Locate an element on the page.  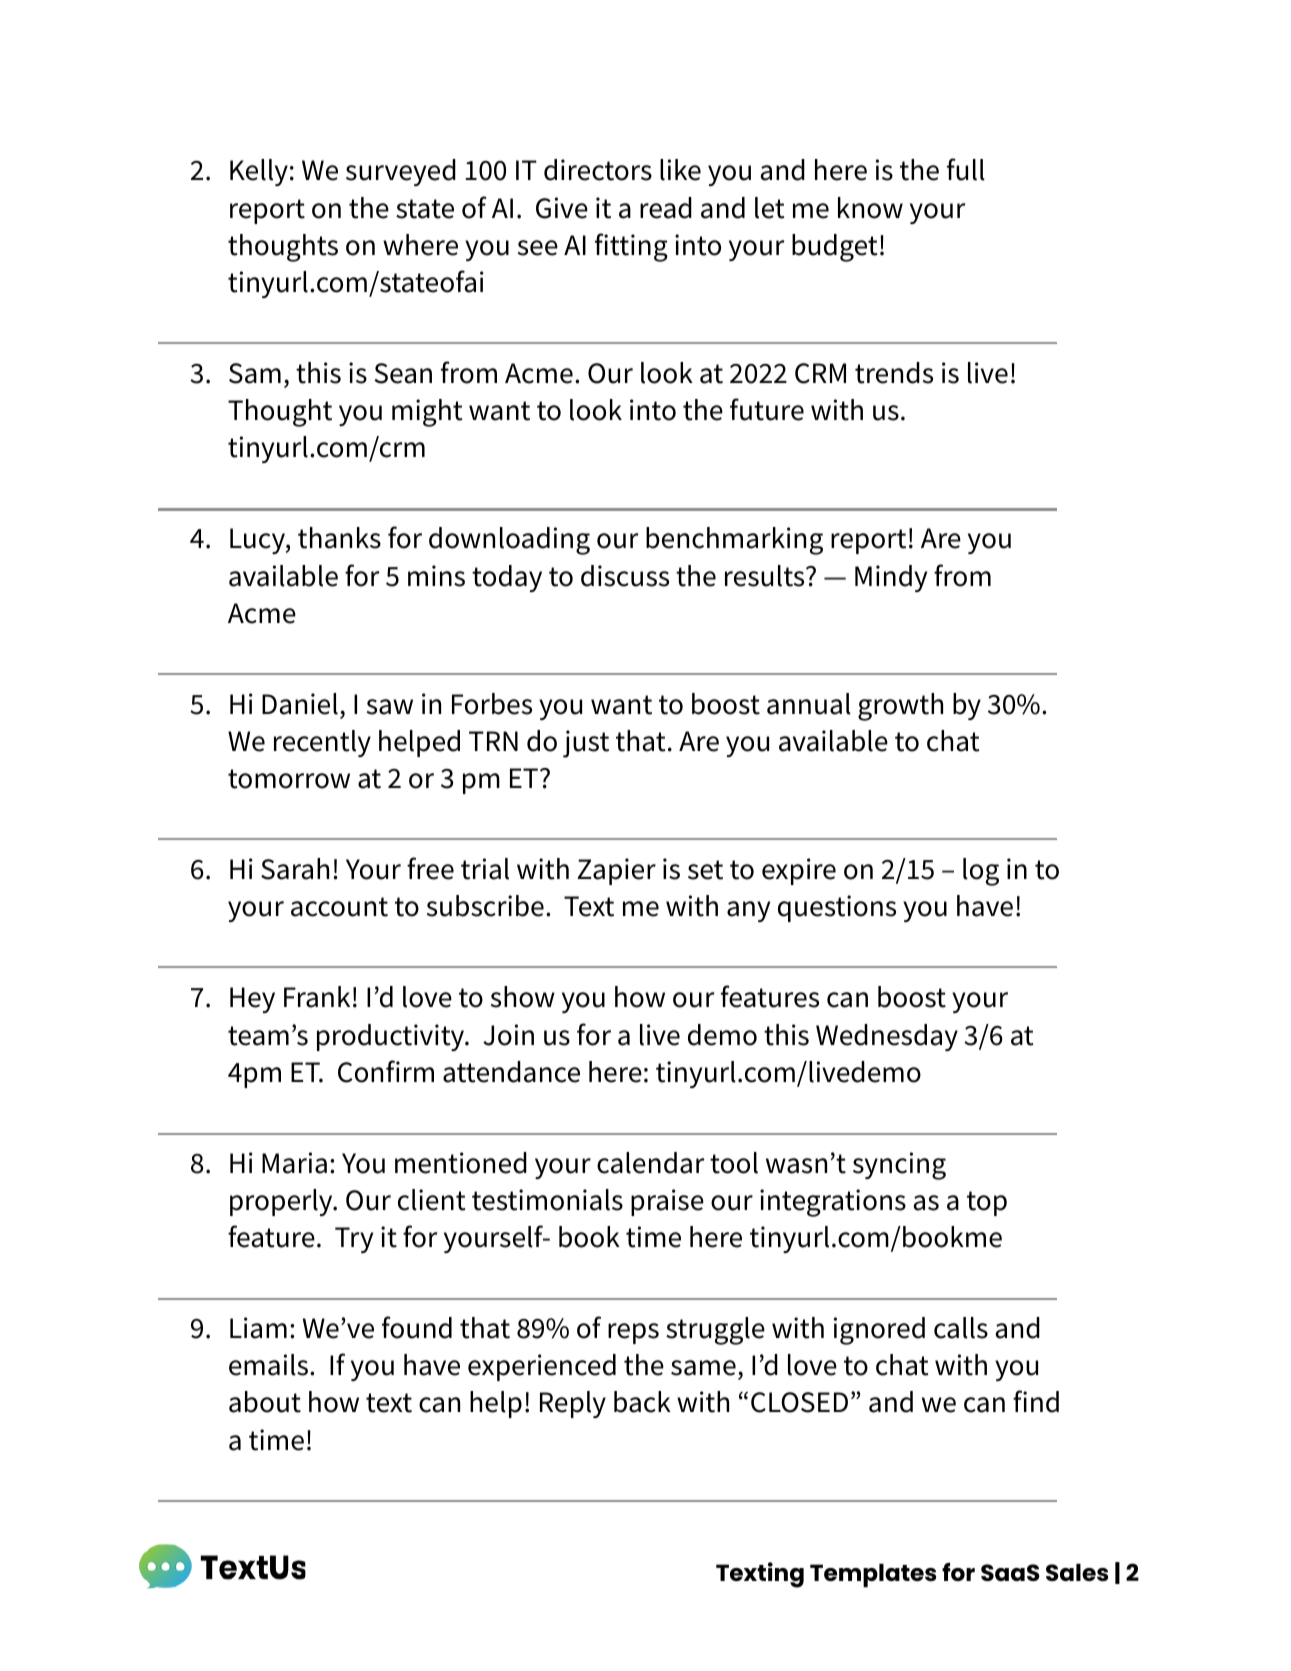
about is located at coordinates (265, 1402).
